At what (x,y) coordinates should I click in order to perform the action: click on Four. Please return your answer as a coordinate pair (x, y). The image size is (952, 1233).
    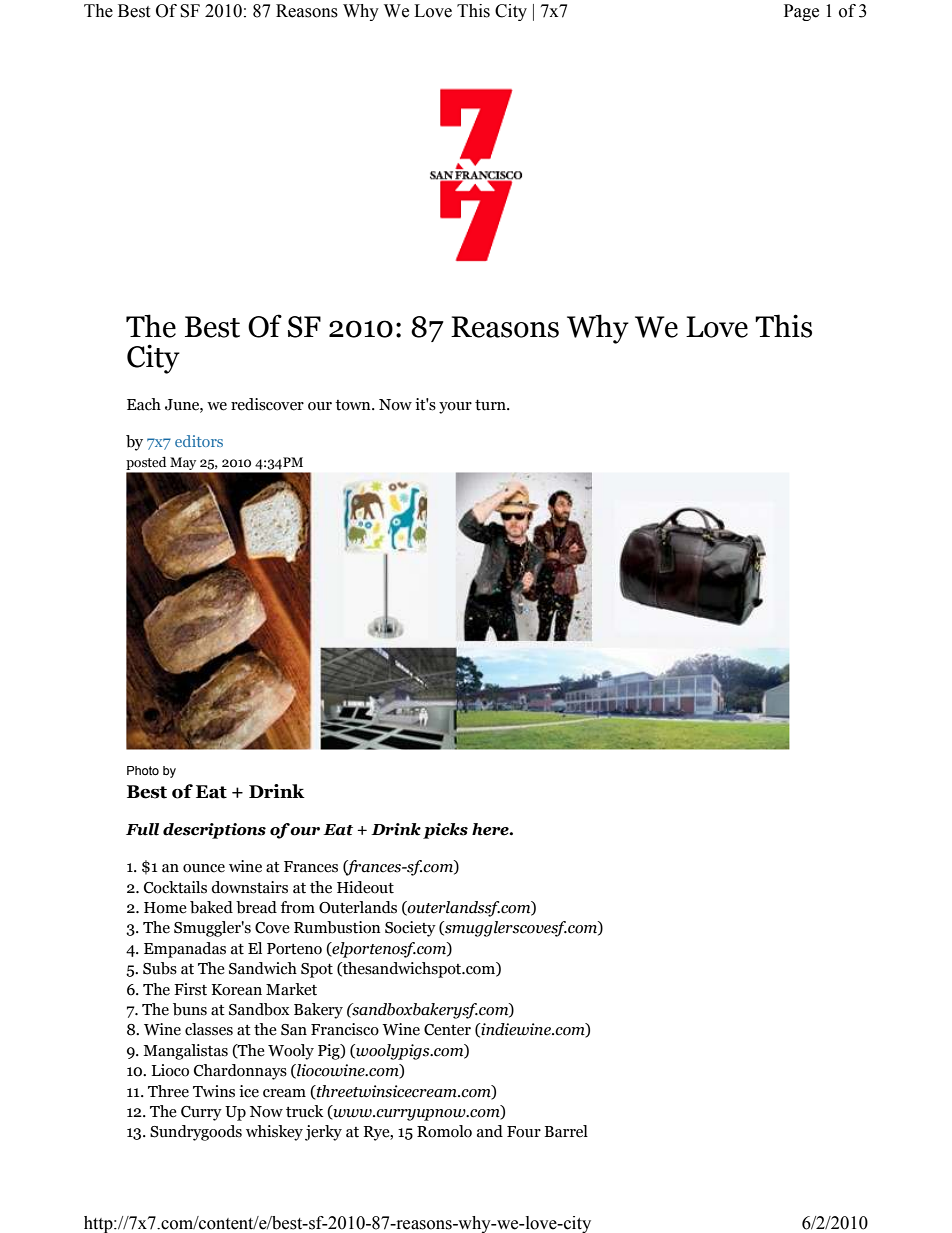
    Looking at the image, I should click on (524, 1132).
